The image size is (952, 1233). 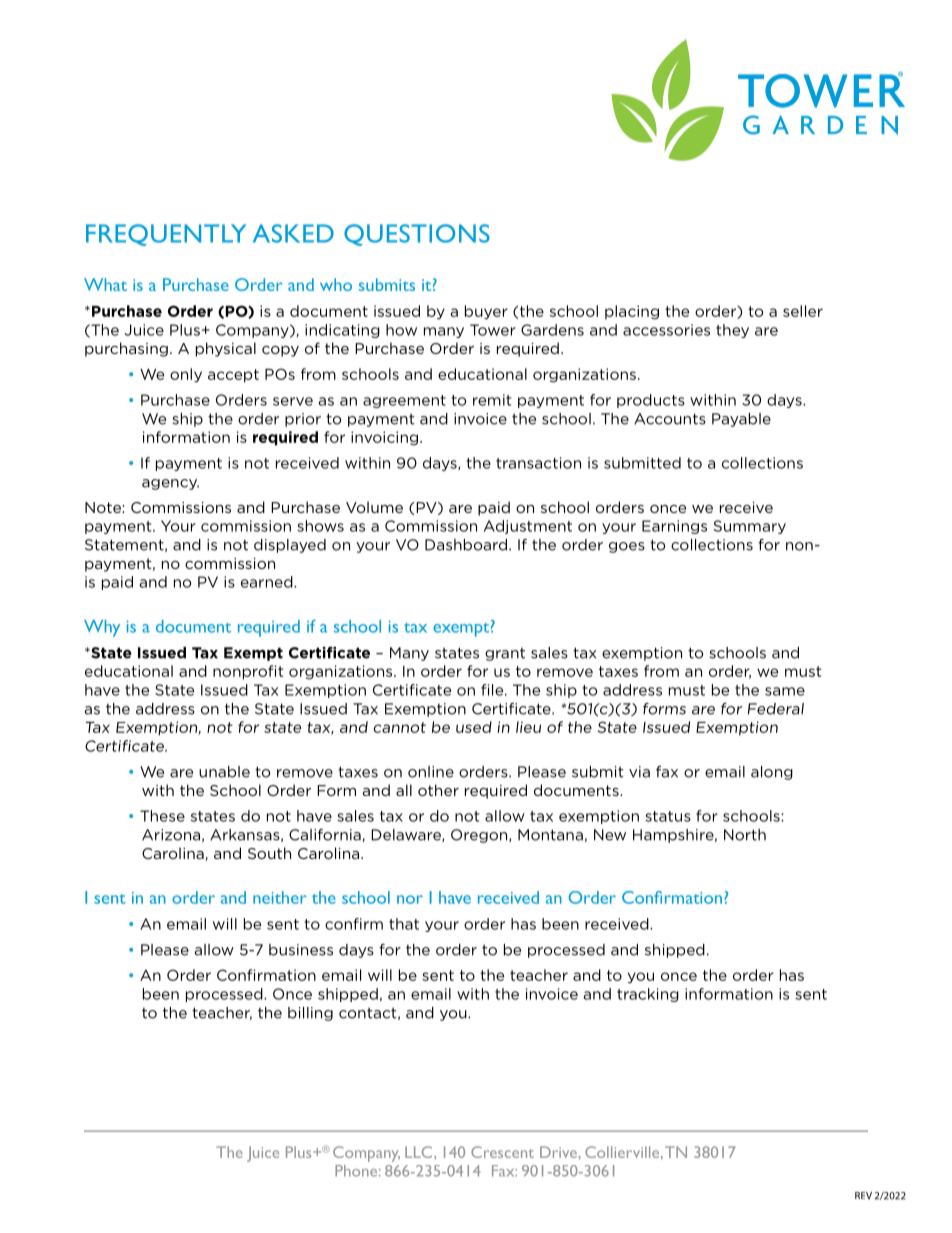 I want to click on Dashboard, so click(x=466, y=545).
